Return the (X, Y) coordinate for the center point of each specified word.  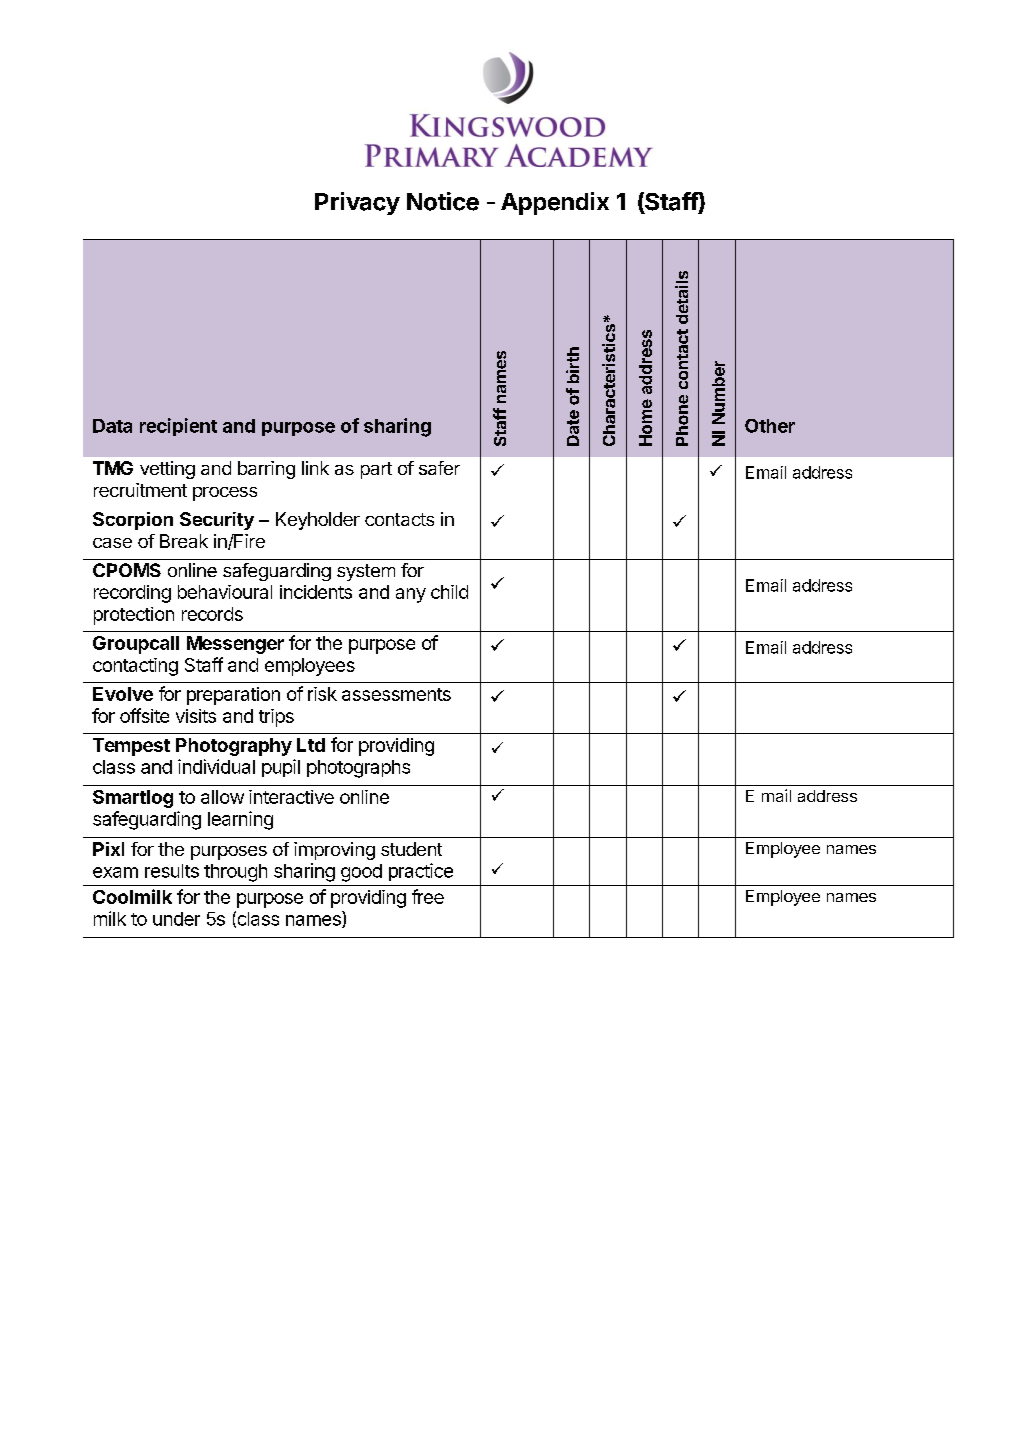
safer (439, 468)
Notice (443, 201)
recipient (178, 427)
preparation (233, 696)
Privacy (357, 203)
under (176, 919)
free (428, 896)
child (449, 592)
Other (770, 426)
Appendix (555, 203)
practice (421, 872)
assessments (396, 694)
